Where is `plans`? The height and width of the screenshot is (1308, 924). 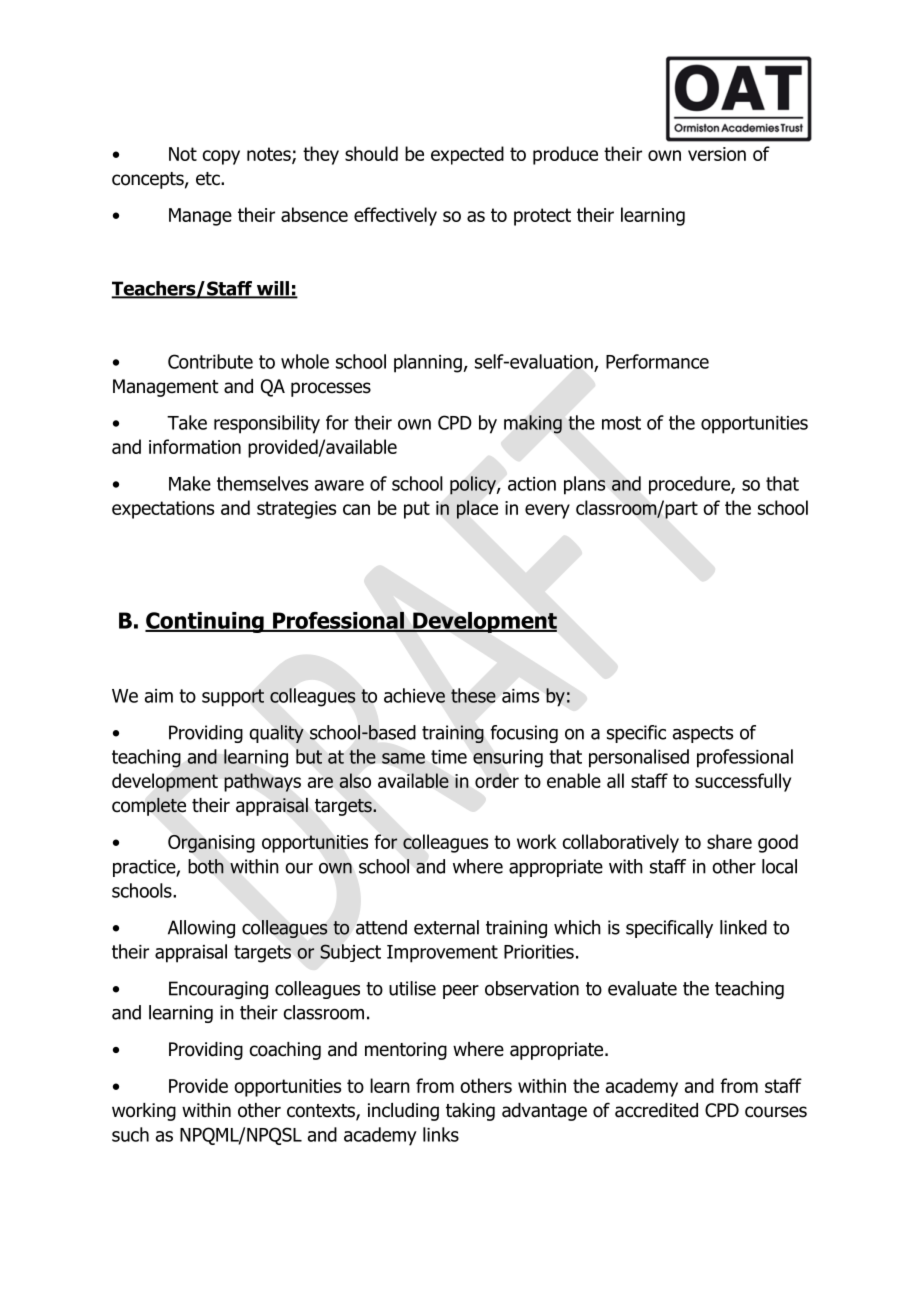 plans is located at coordinates (584, 485).
